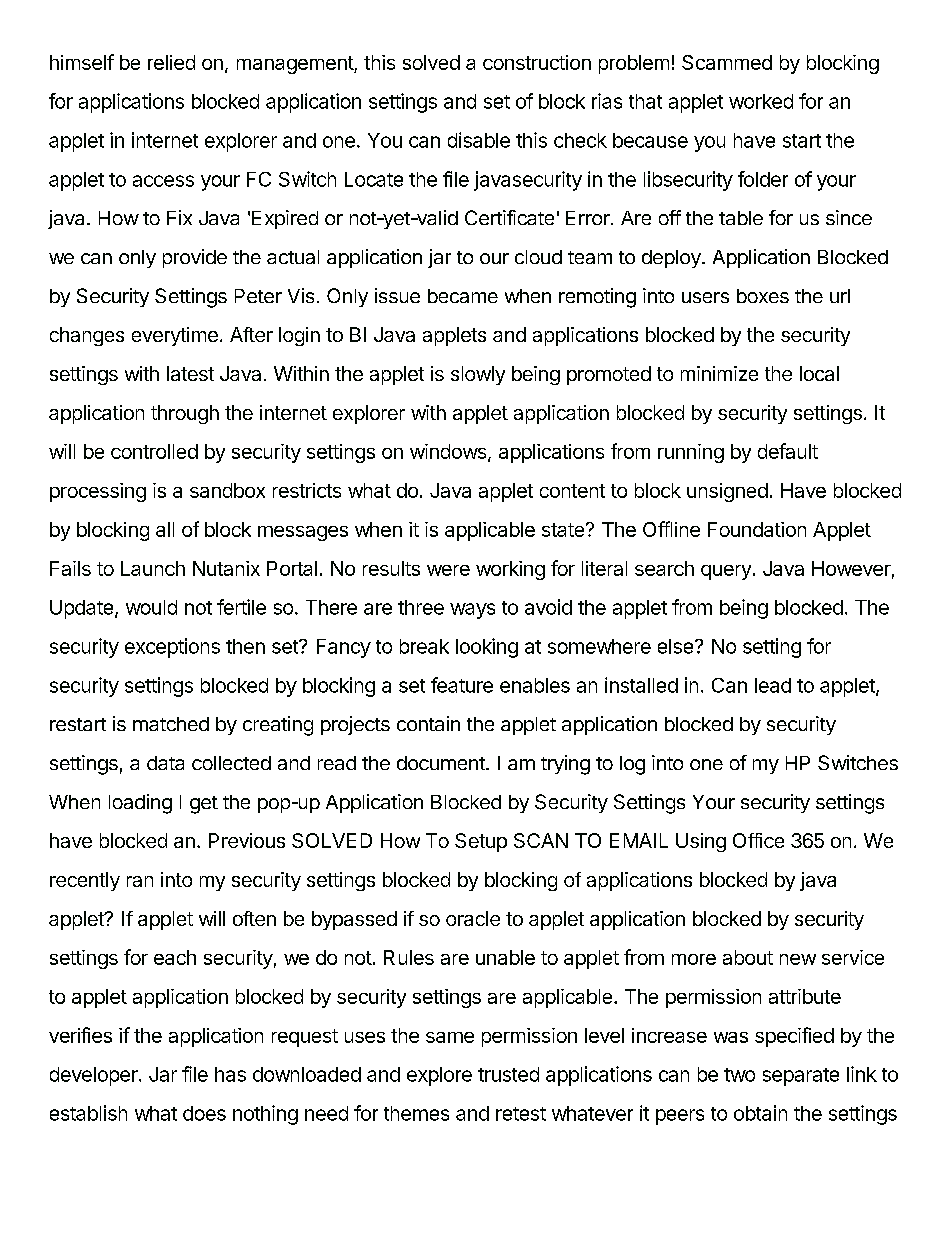  Describe the element at coordinates (185, 414) in the document. I see `through` at that location.
